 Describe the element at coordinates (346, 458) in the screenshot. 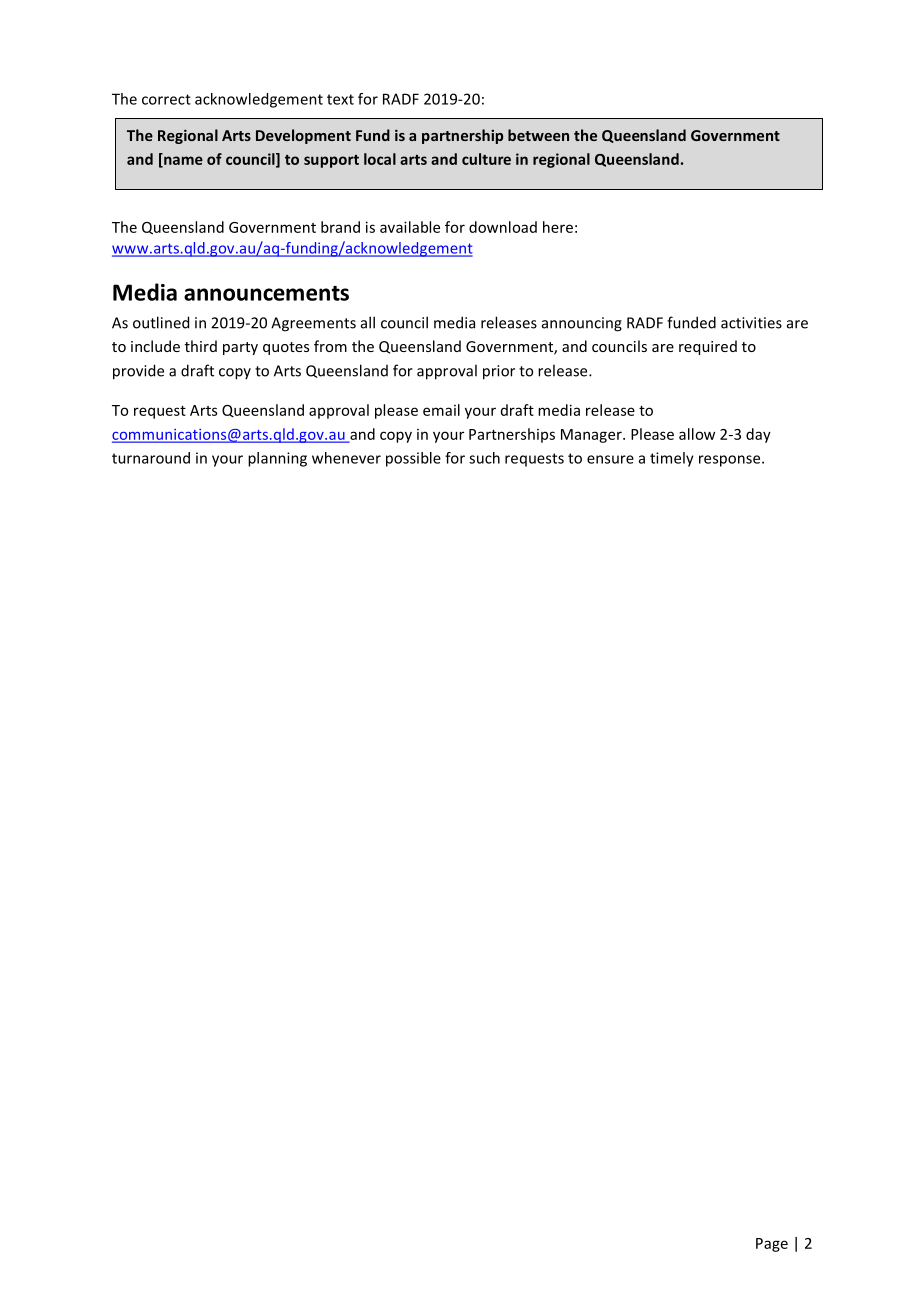

I see `whenever` at that location.
